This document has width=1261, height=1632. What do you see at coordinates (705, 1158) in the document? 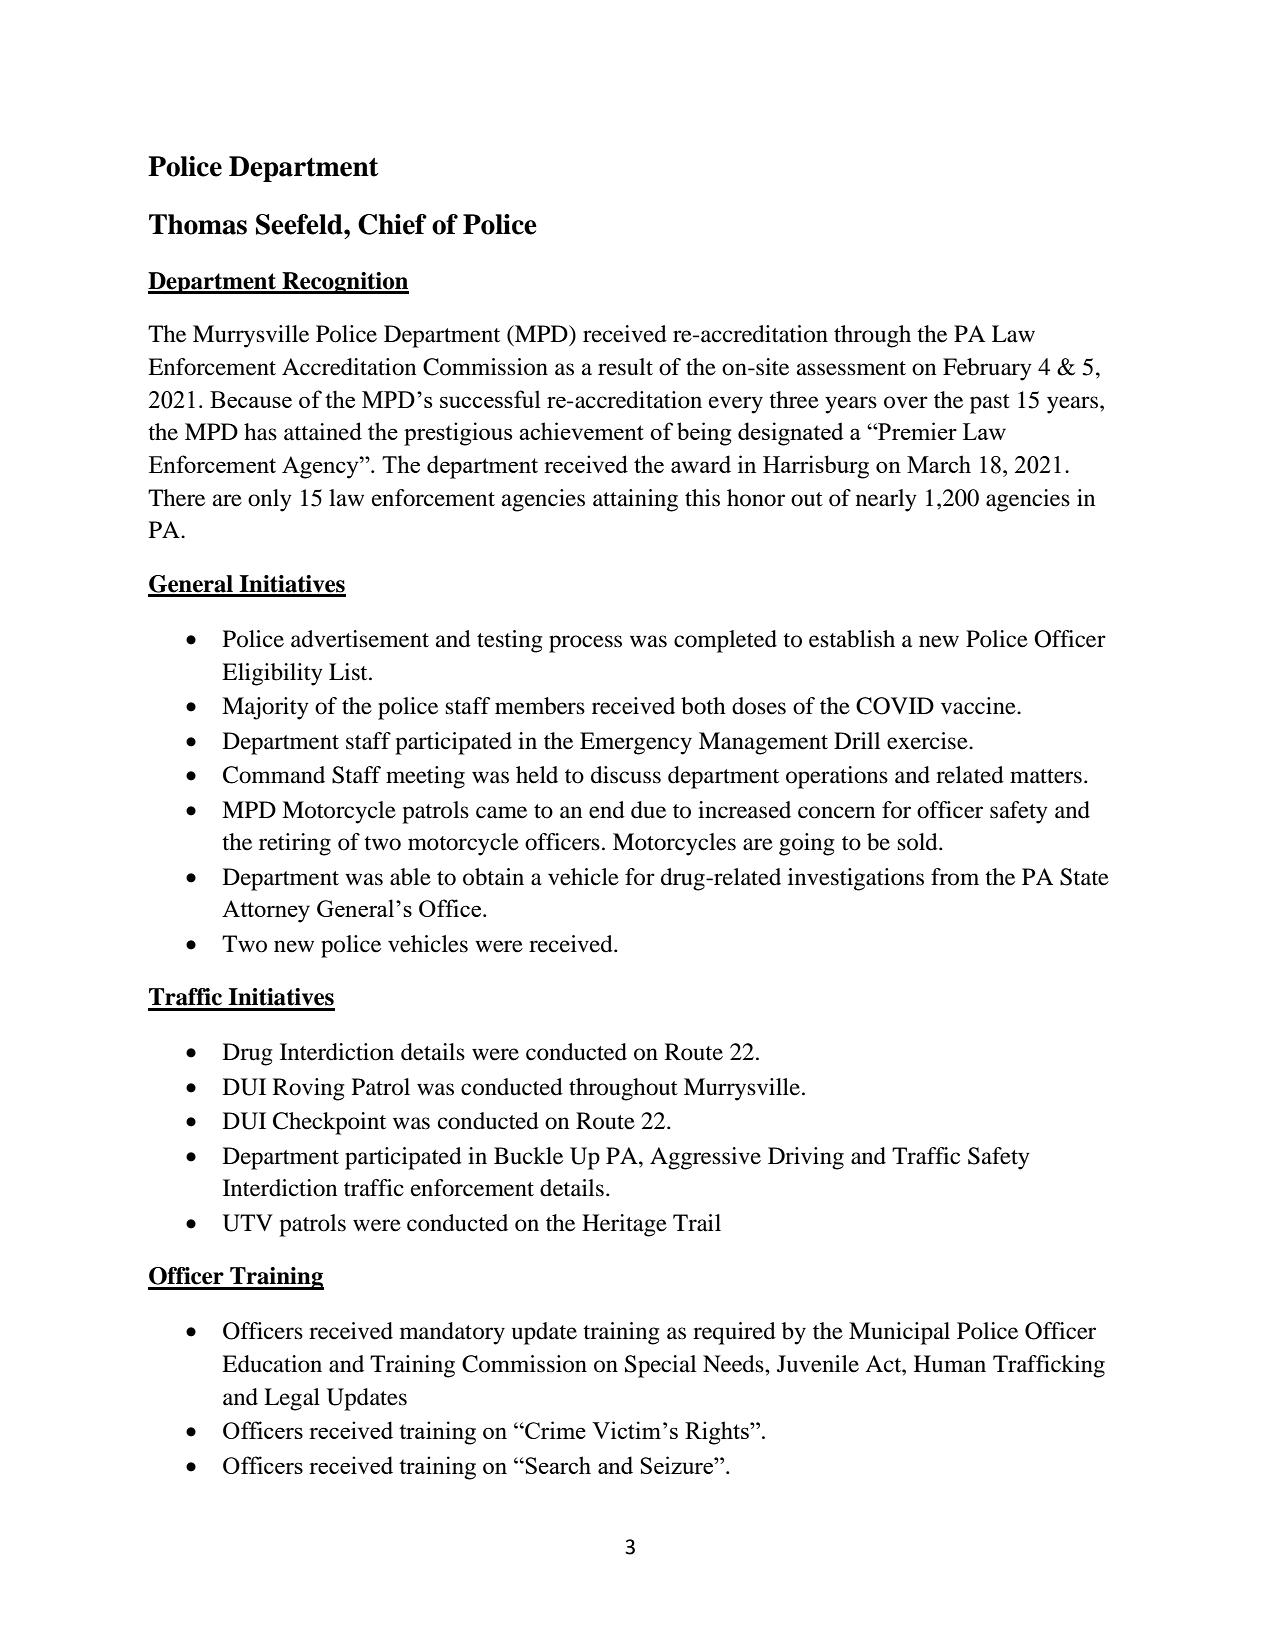
I see `Aggressive` at bounding box center [705, 1158].
